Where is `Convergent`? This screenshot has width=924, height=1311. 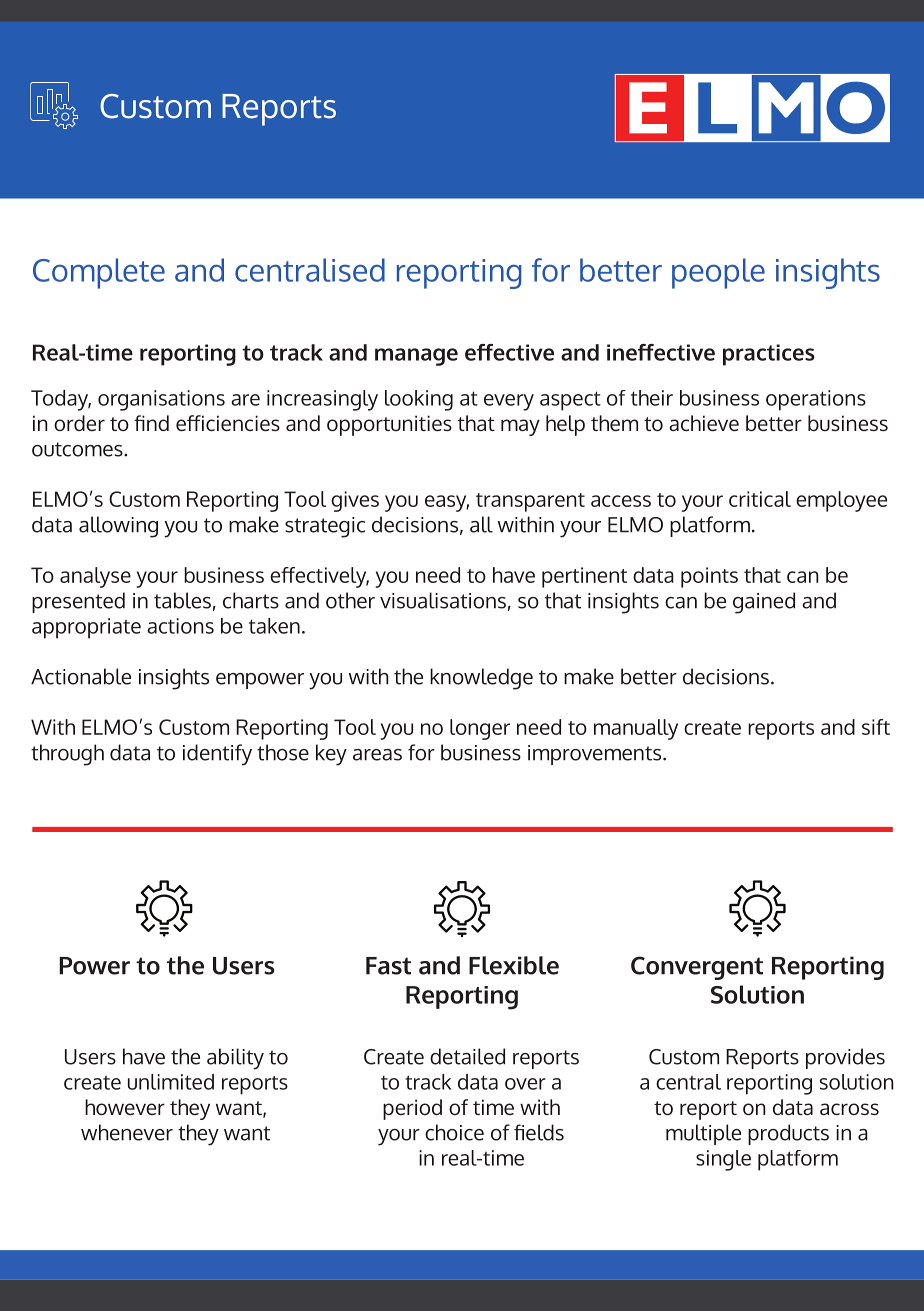
Convergent is located at coordinates (697, 968).
